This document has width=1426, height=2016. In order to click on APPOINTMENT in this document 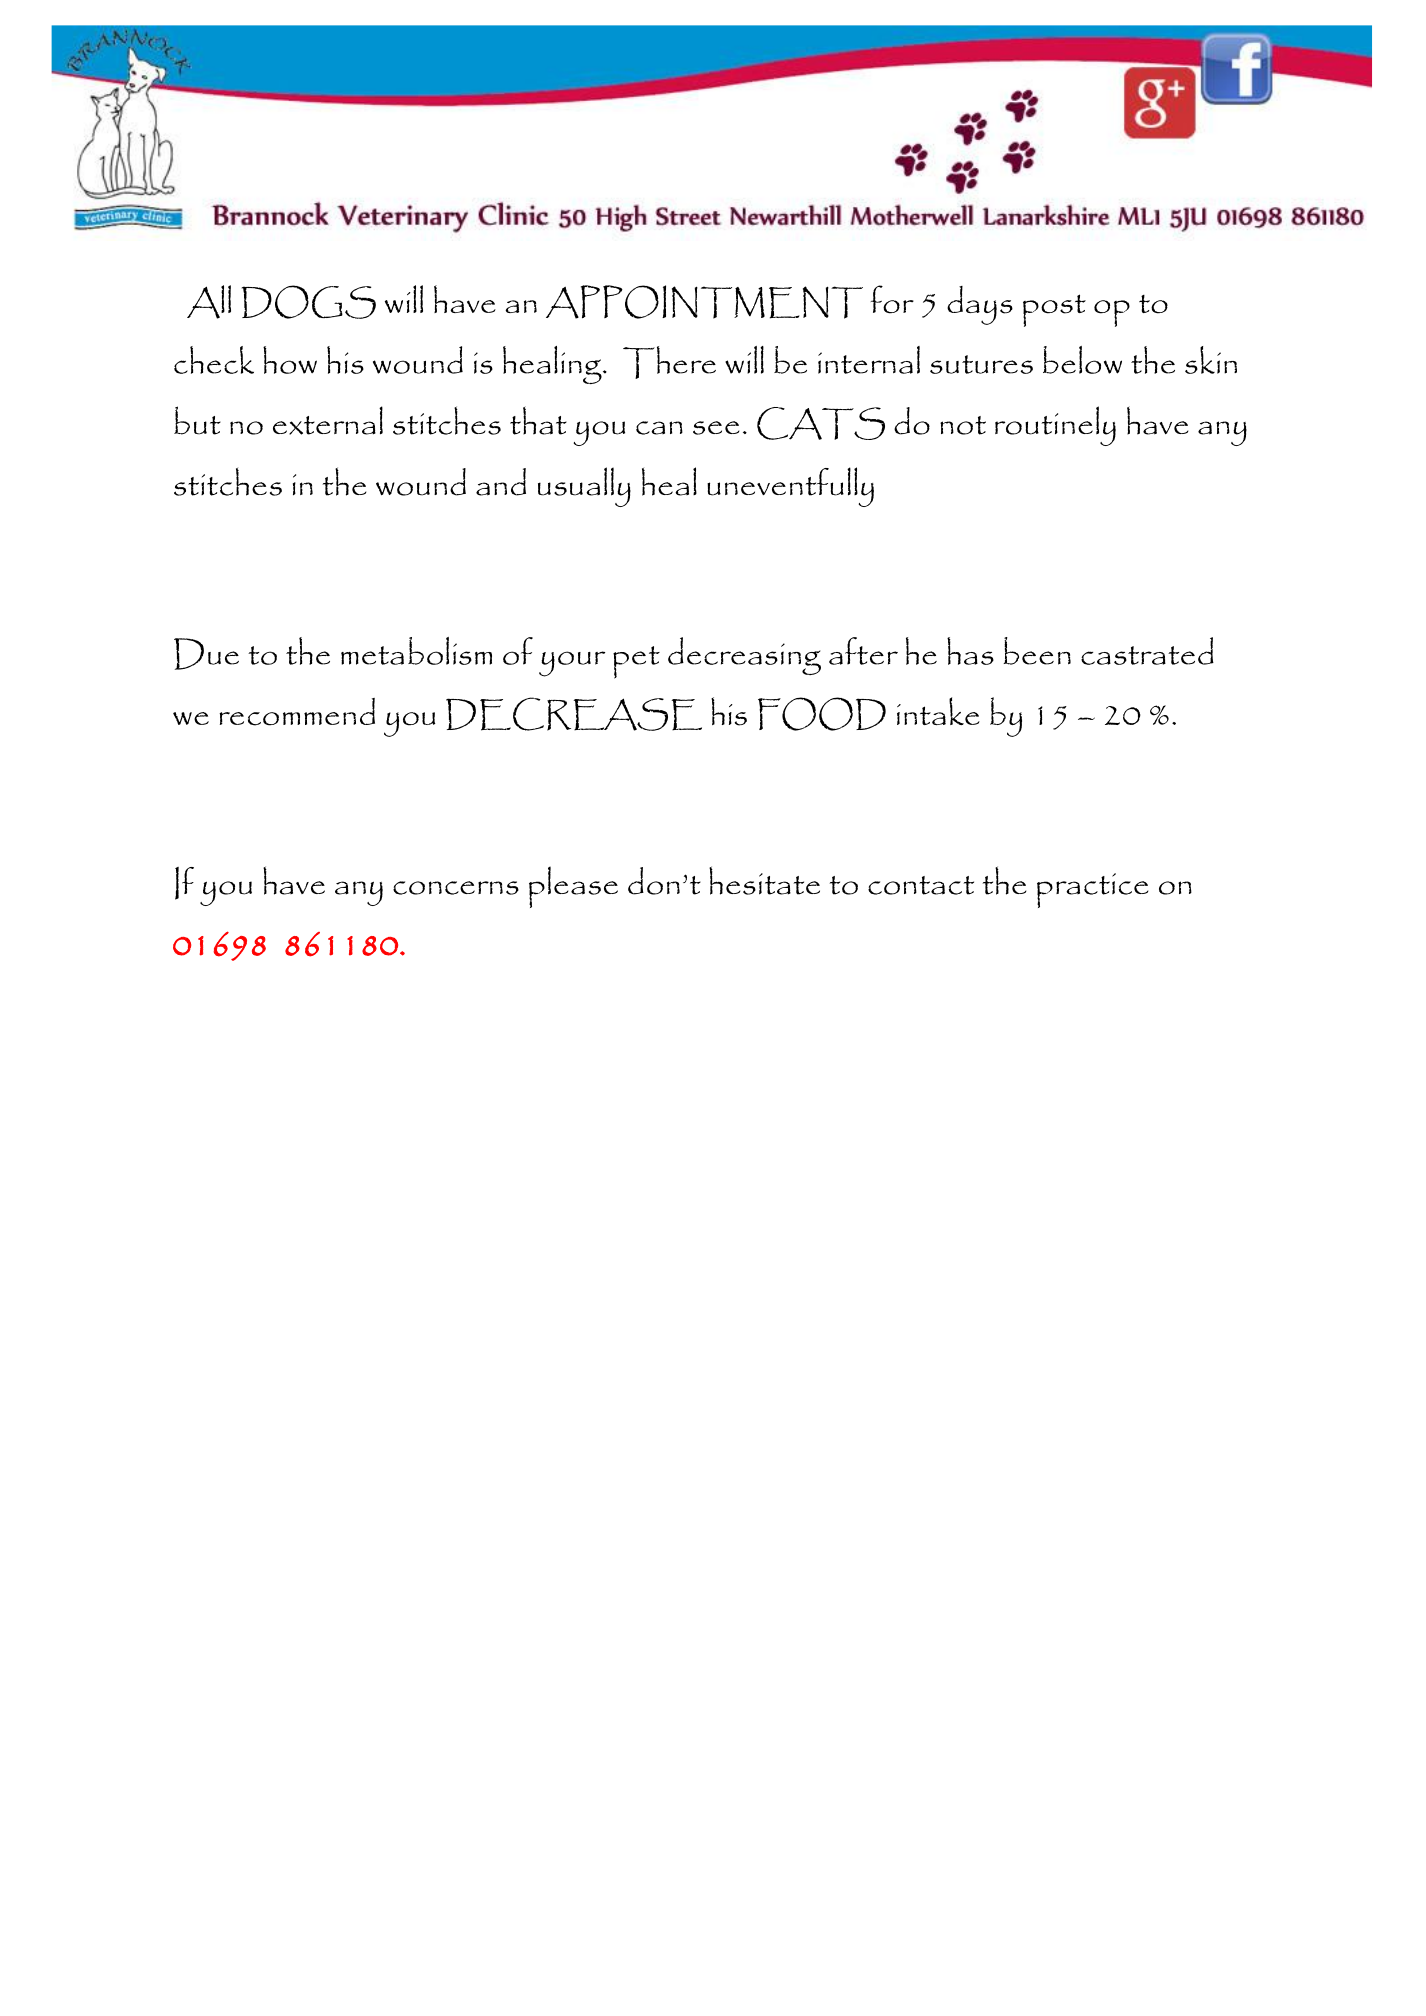, I will do `click(704, 302)`.
